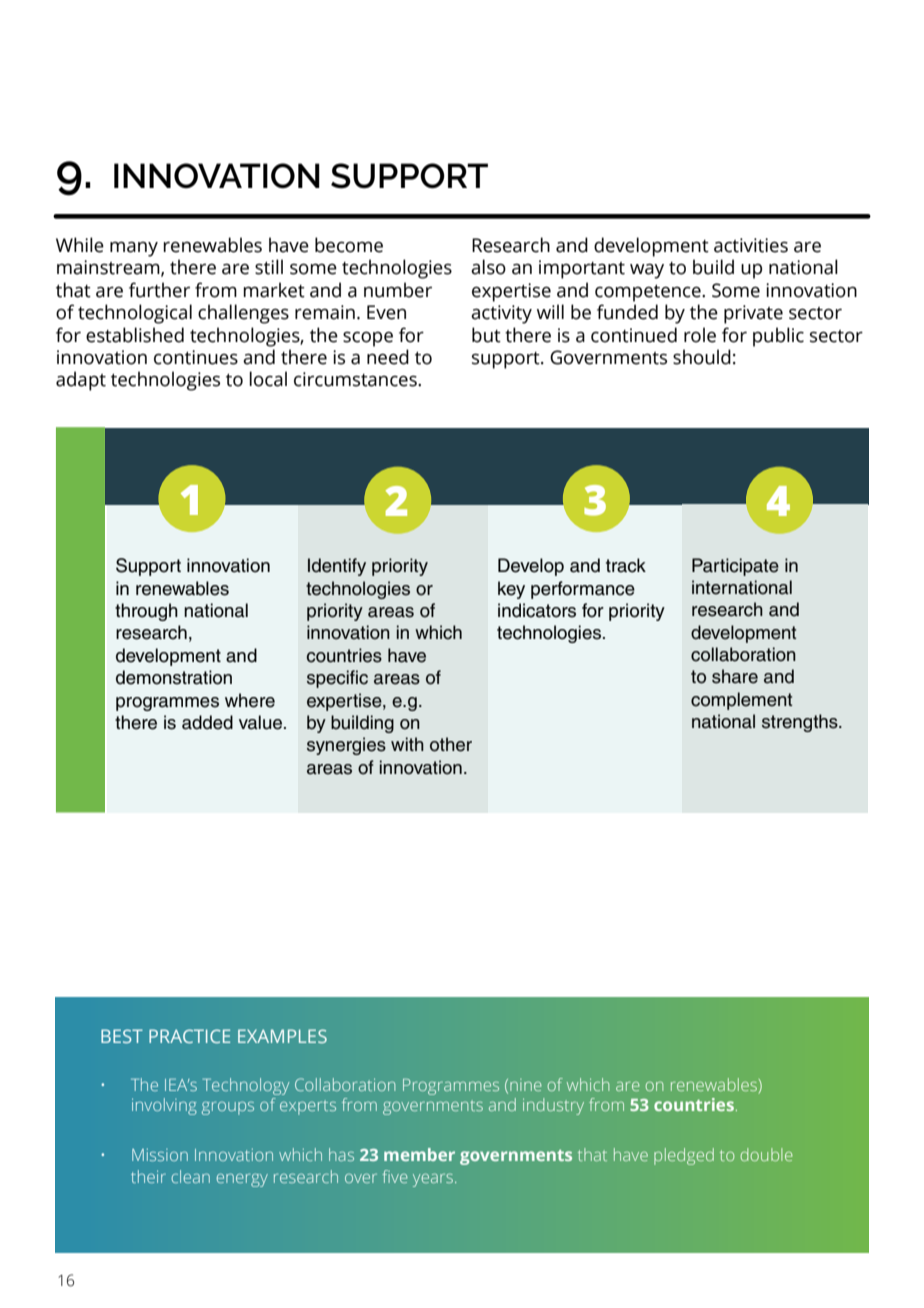  I want to click on complement, so click(742, 701).
